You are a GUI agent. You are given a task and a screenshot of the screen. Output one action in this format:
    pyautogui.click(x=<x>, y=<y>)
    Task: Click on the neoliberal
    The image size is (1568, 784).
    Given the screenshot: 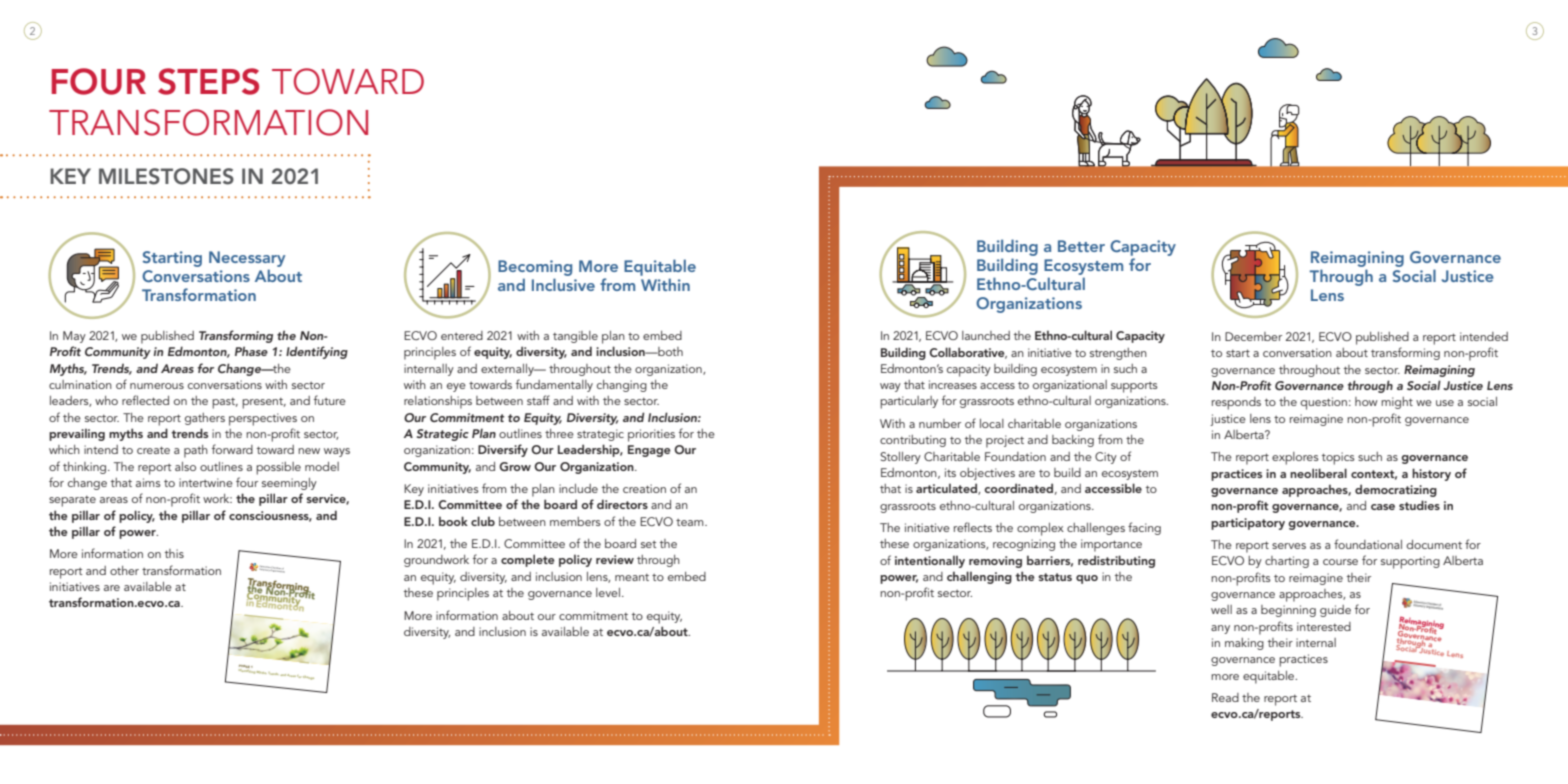 What is the action you would take?
    pyautogui.click(x=1318, y=473)
